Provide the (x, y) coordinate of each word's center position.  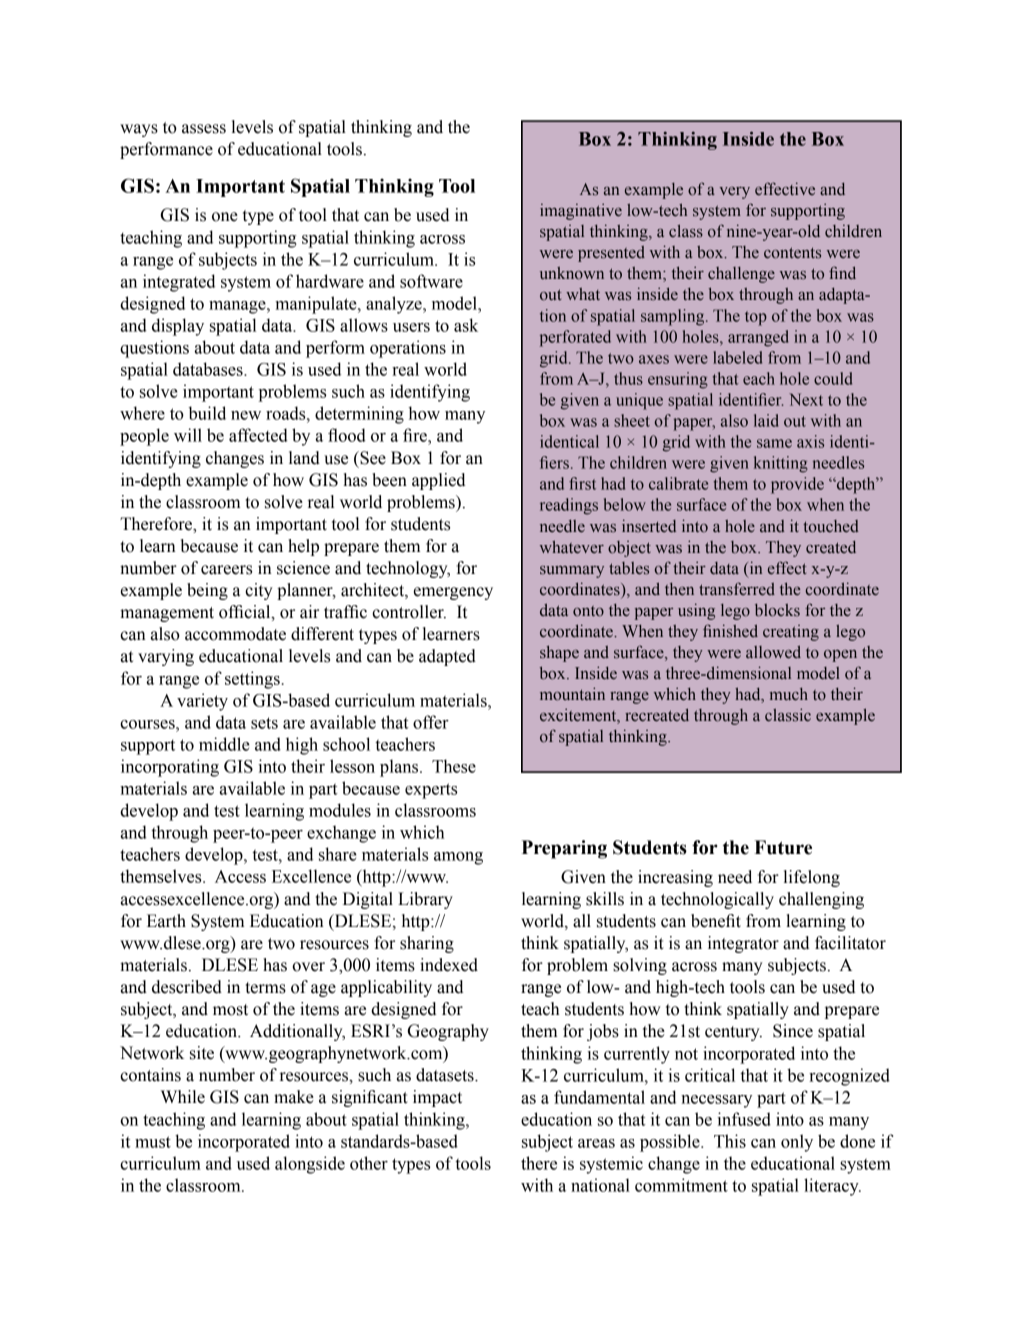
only (797, 1143)
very (734, 193)
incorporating (170, 768)
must (153, 1142)
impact (437, 1098)
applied (438, 481)
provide (797, 485)
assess (204, 129)
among (458, 858)
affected (258, 435)
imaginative (581, 212)
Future (783, 847)
